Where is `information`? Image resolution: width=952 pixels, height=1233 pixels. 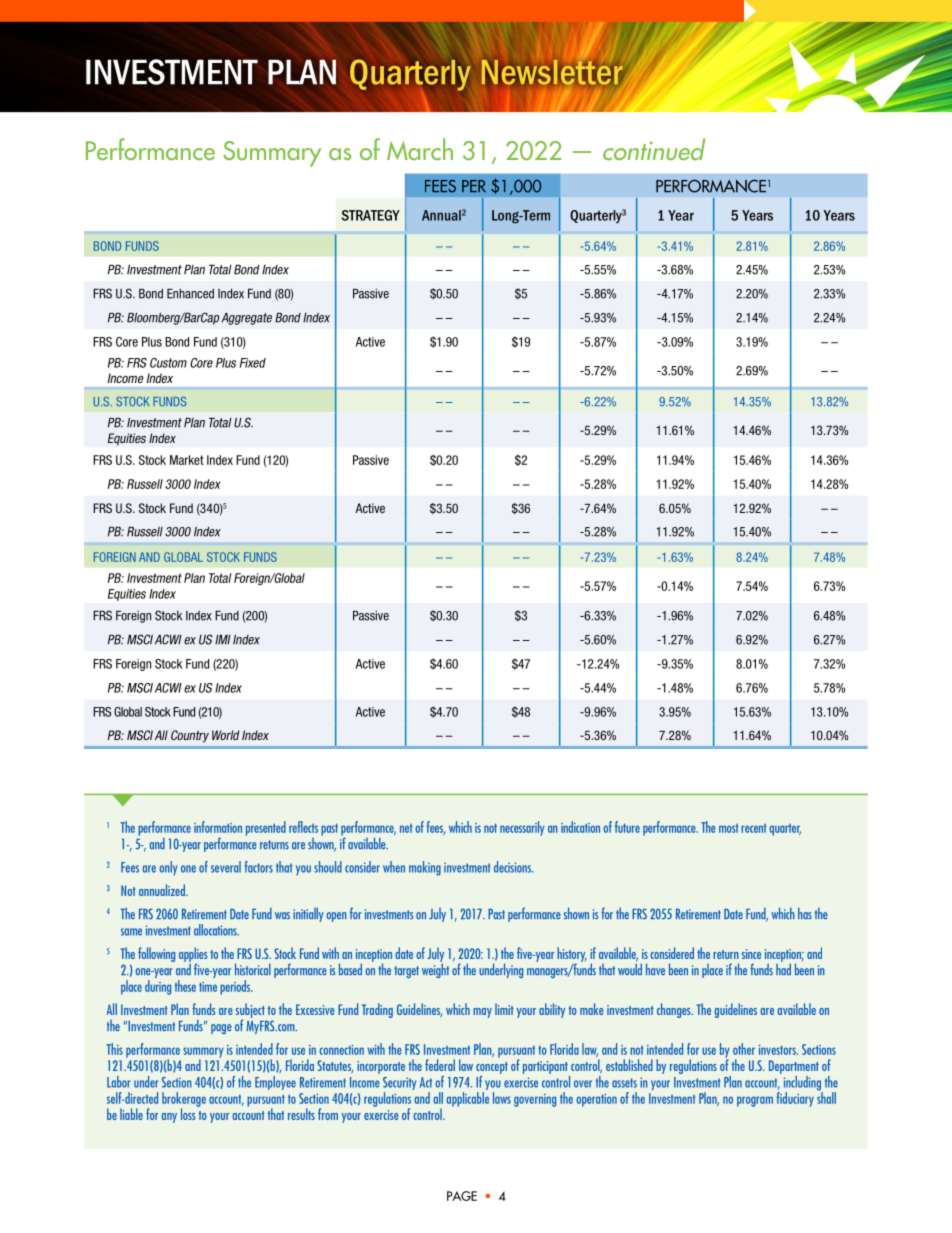 information is located at coordinates (218, 827).
